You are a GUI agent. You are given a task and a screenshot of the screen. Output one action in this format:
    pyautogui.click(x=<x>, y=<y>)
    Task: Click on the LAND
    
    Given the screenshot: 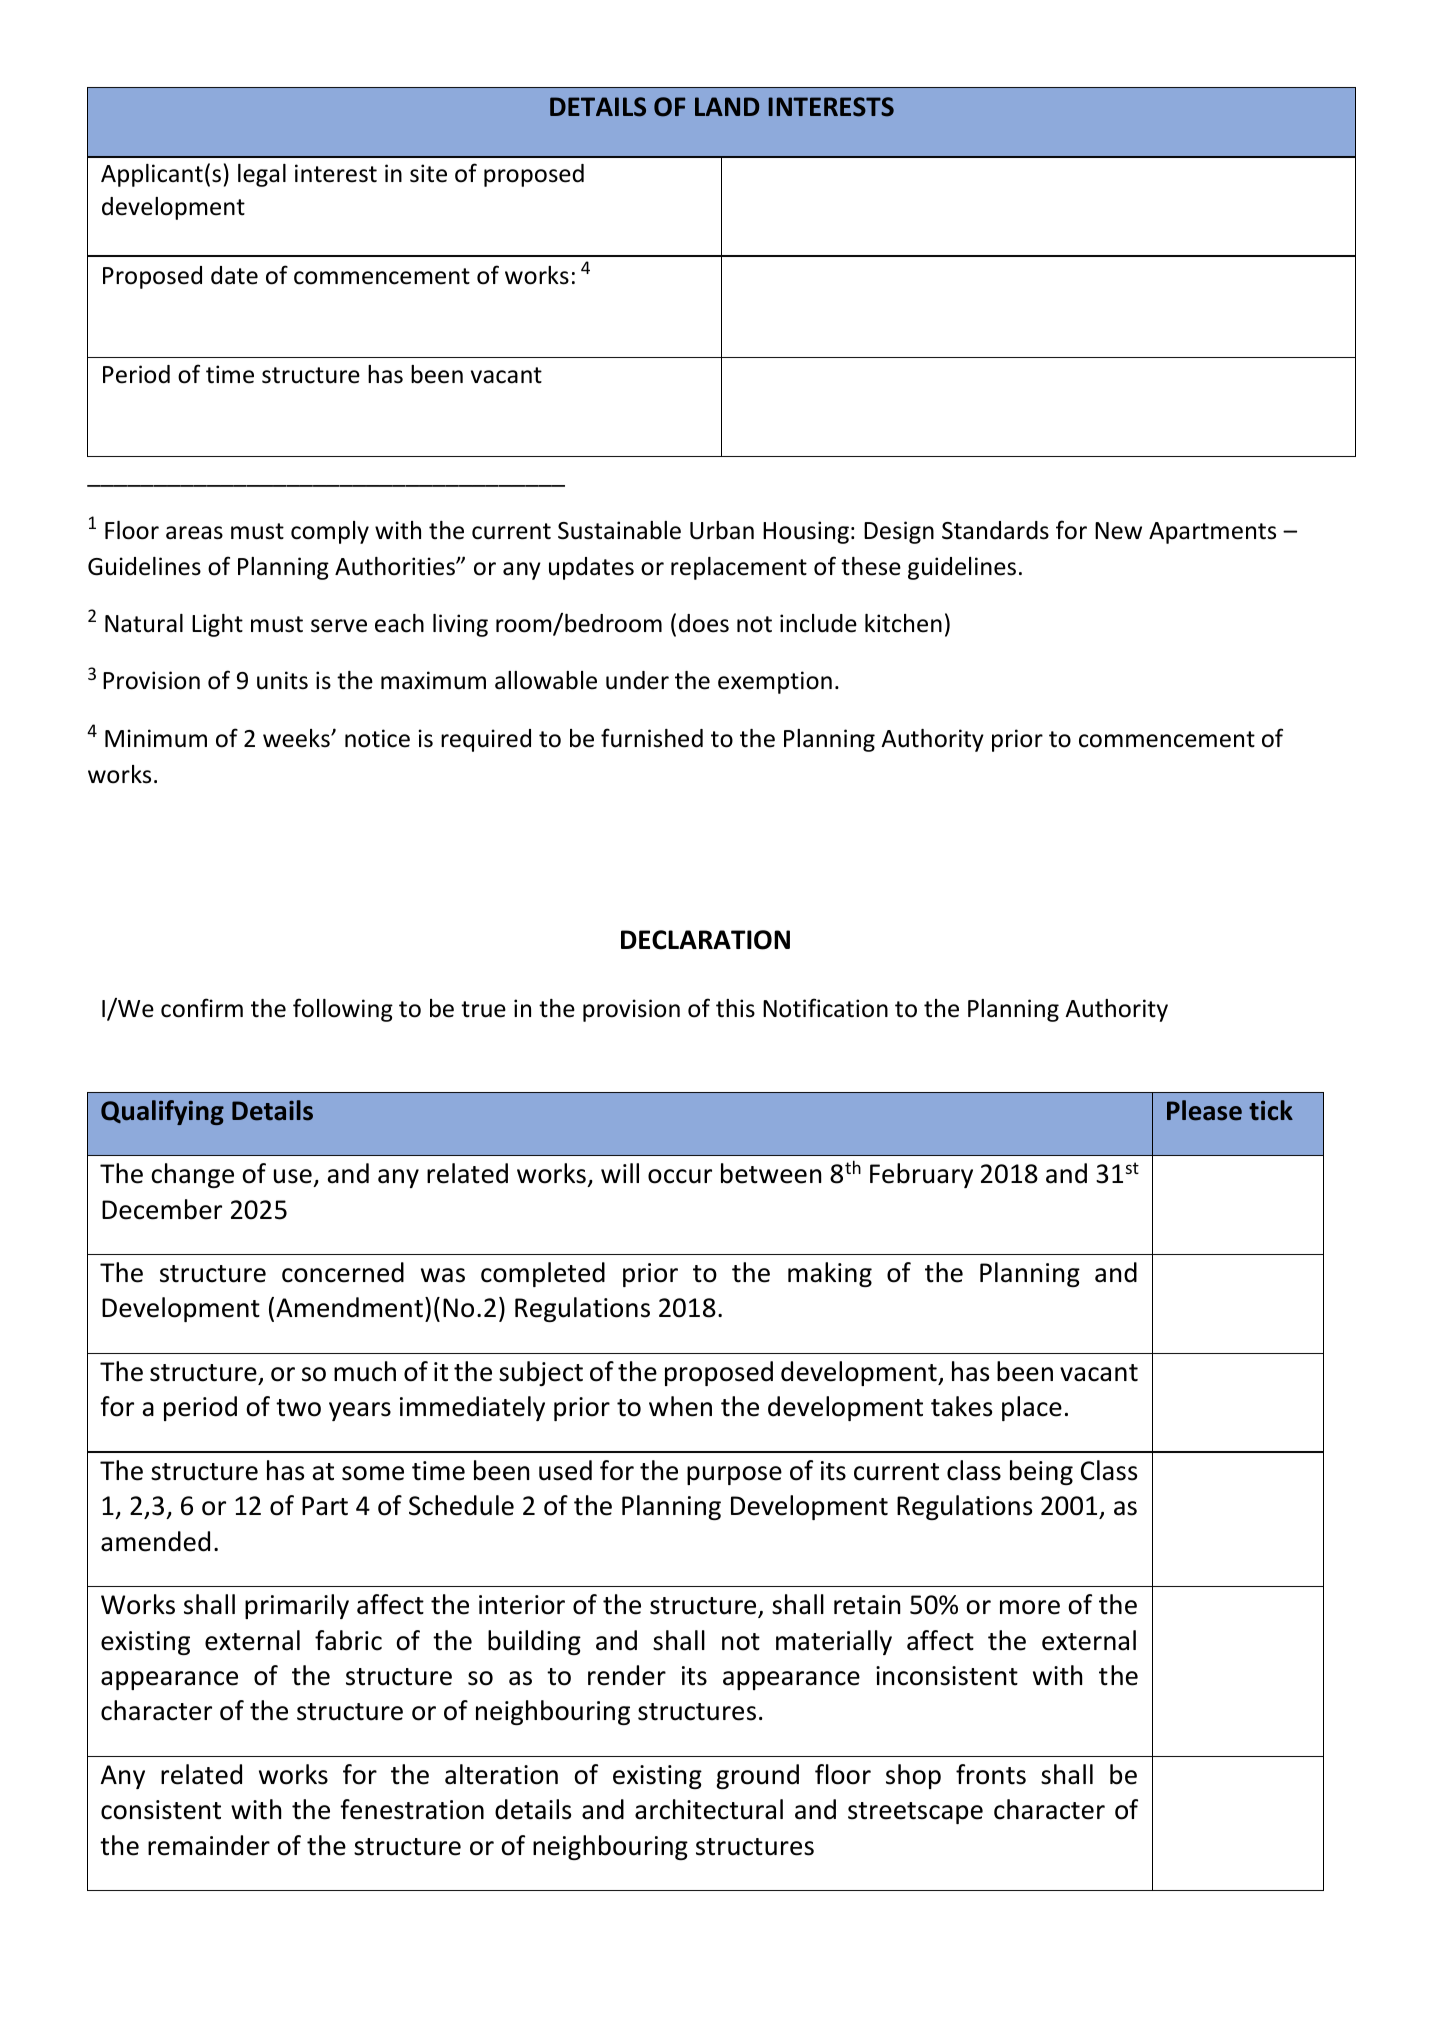 What is the action you would take?
    pyautogui.click(x=727, y=106)
